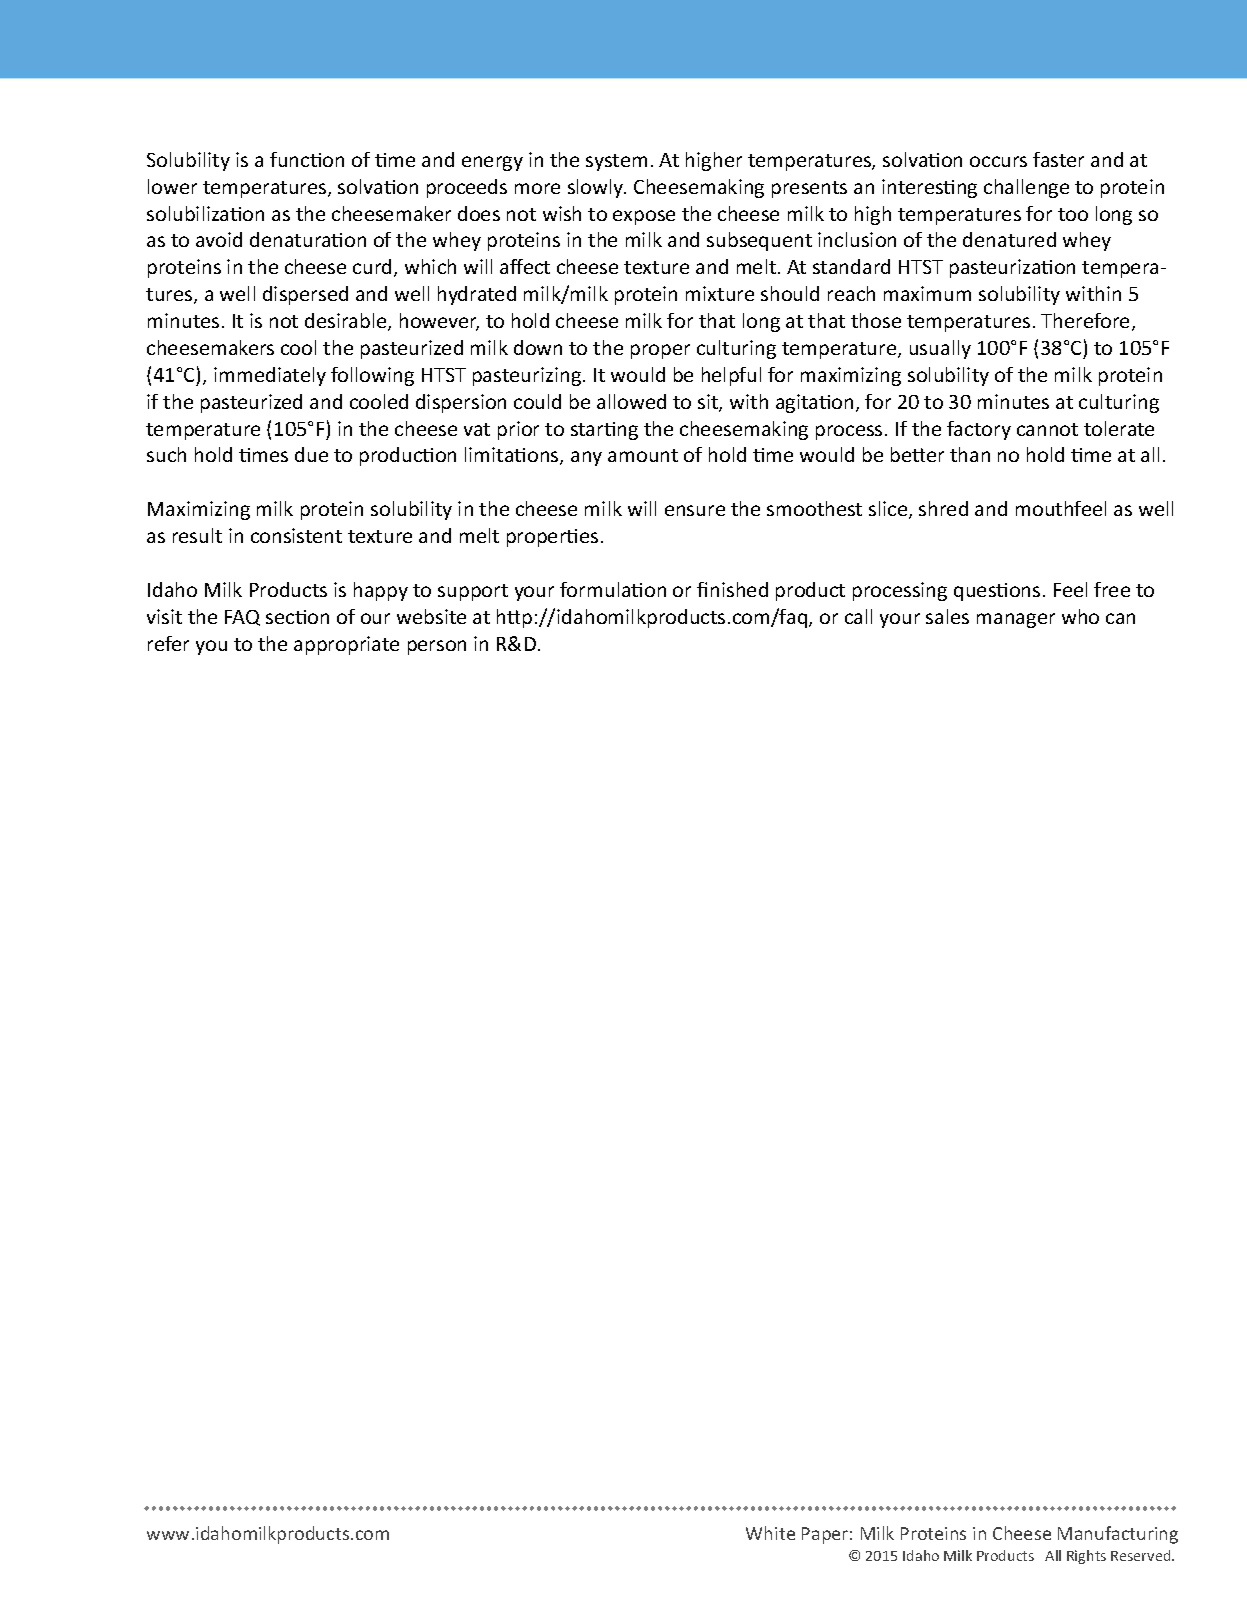 This screenshot has height=1613, width=1247. What do you see at coordinates (1016, 620) in the screenshot?
I see `manager` at bounding box center [1016, 620].
